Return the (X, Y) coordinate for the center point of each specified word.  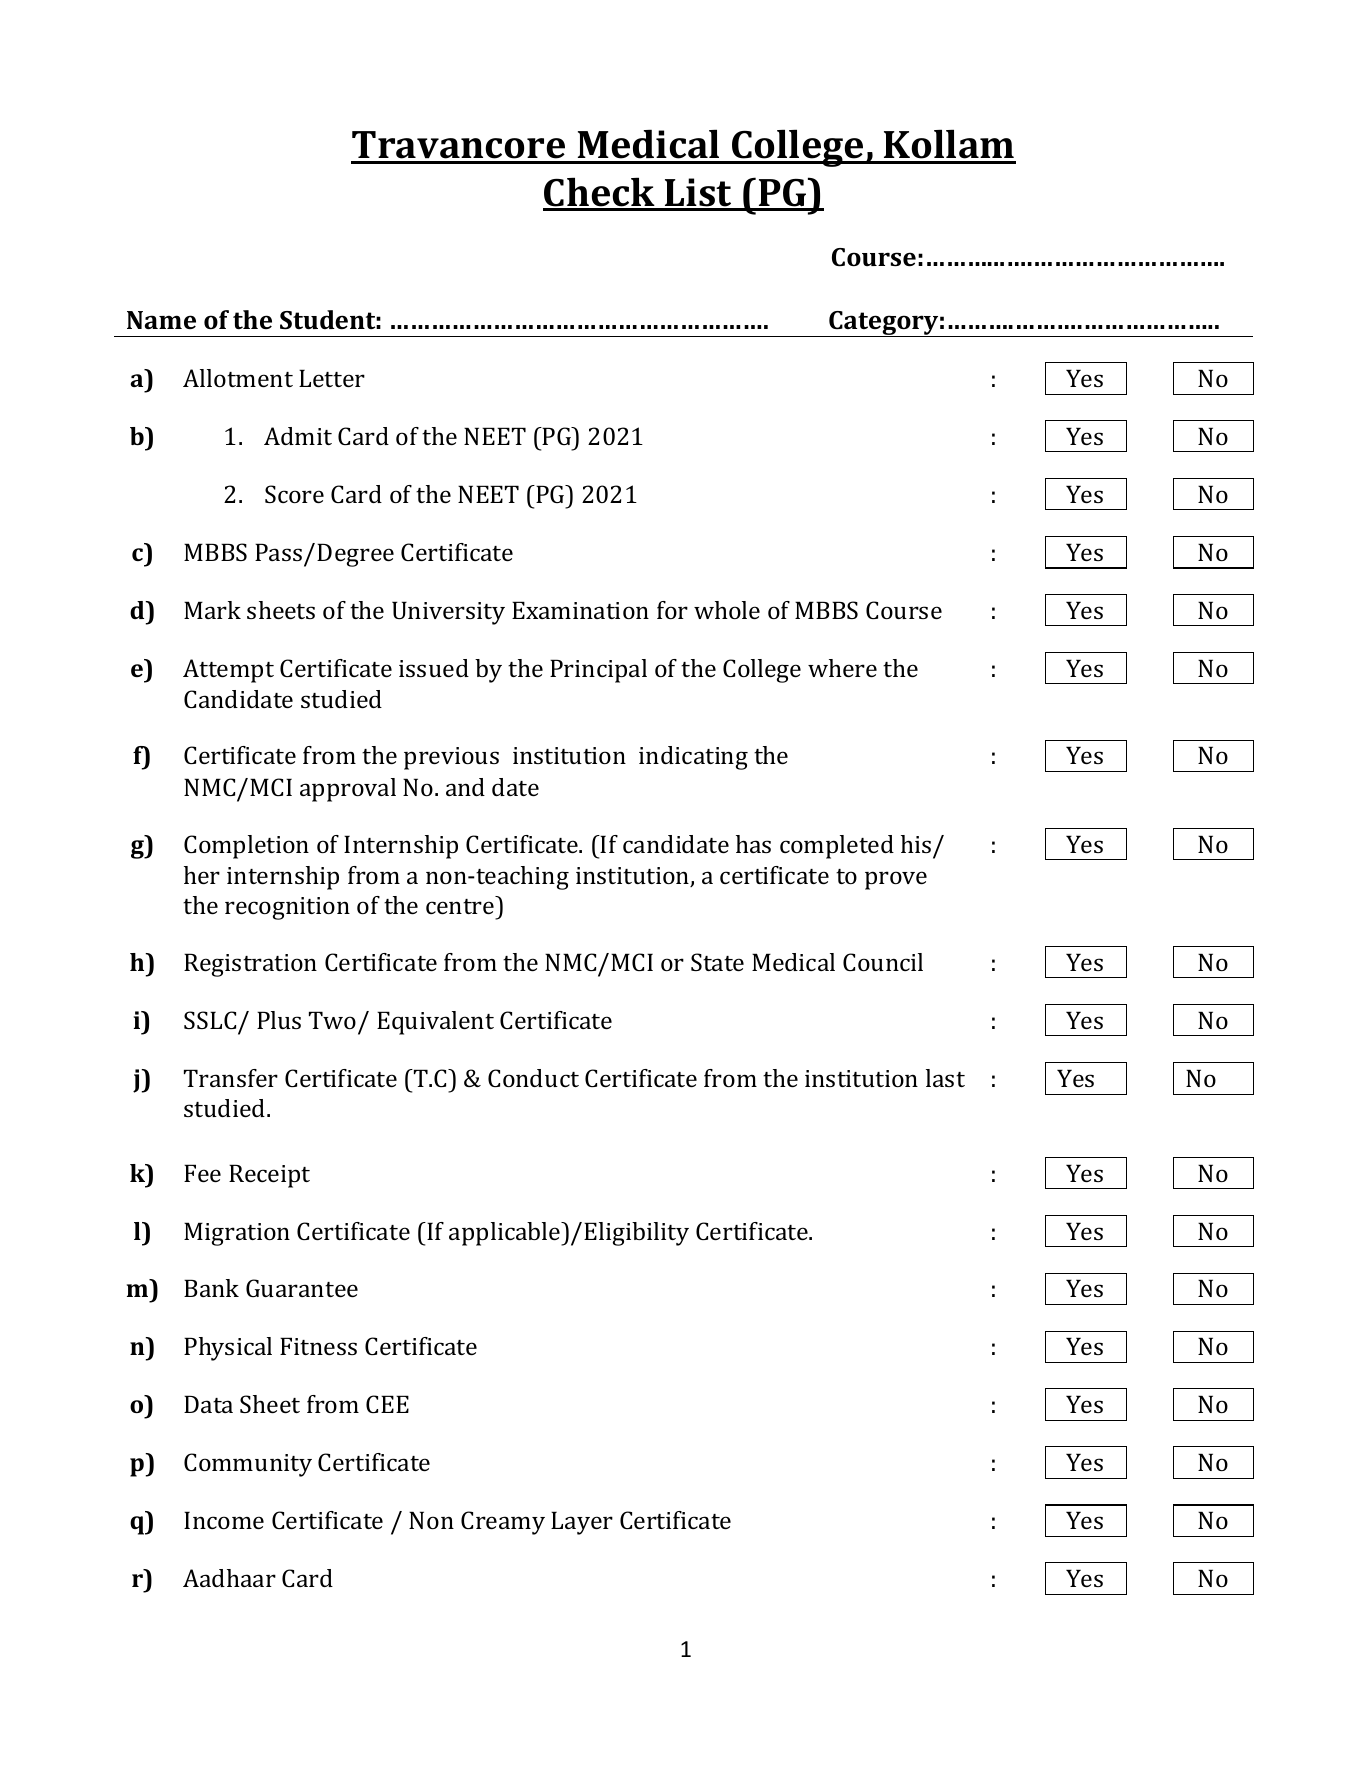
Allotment (238, 378)
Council (883, 962)
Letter (332, 378)
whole (727, 610)
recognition (287, 908)
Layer (582, 1523)
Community (248, 1465)
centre (460, 906)
